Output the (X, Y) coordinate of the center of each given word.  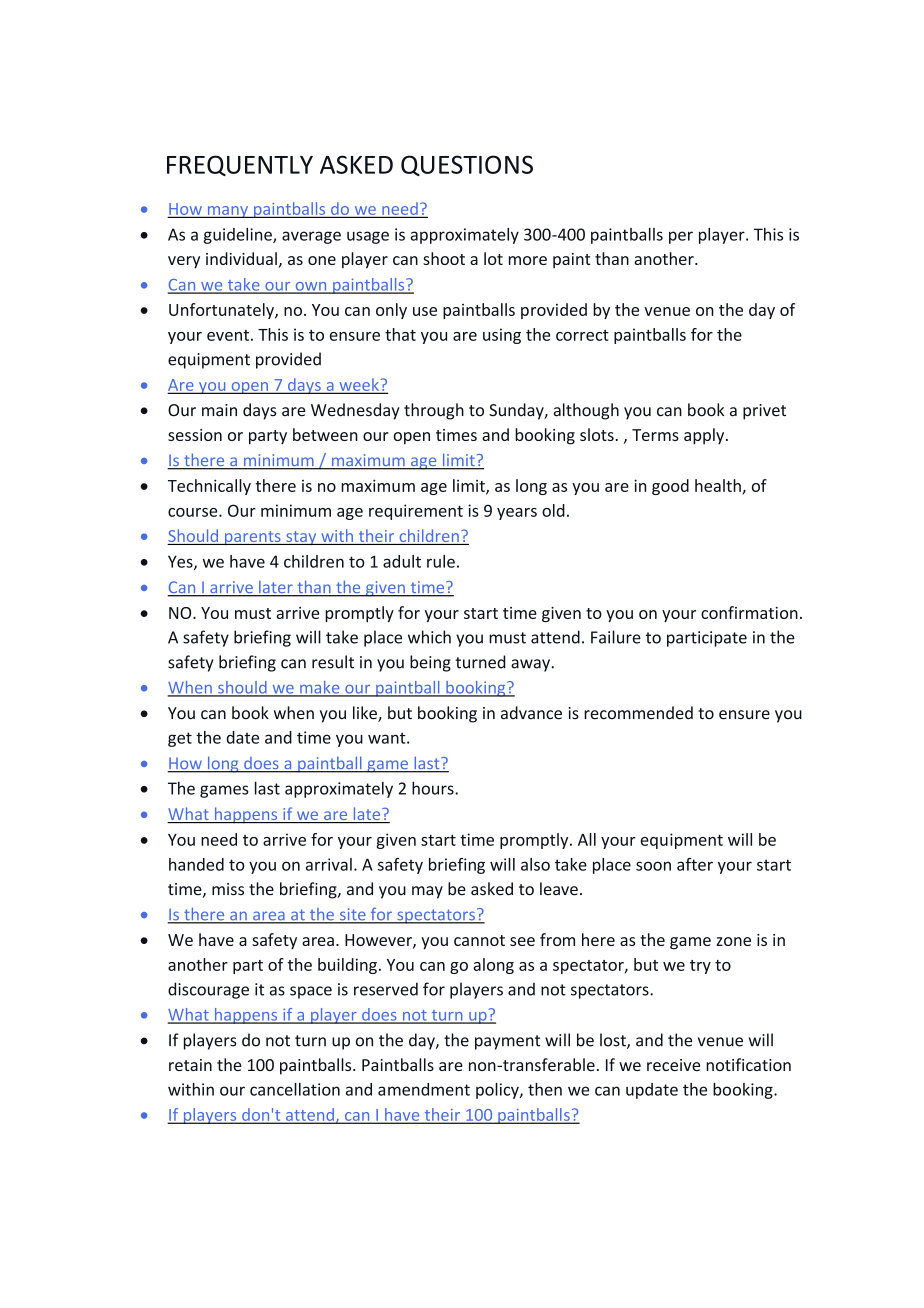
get (180, 739)
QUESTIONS (467, 165)
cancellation (295, 1089)
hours (434, 788)
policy (498, 1091)
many (227, 212)
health (718, 485)
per (681, 237)
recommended (638, 713)
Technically (209, 487)
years (517, 514)
